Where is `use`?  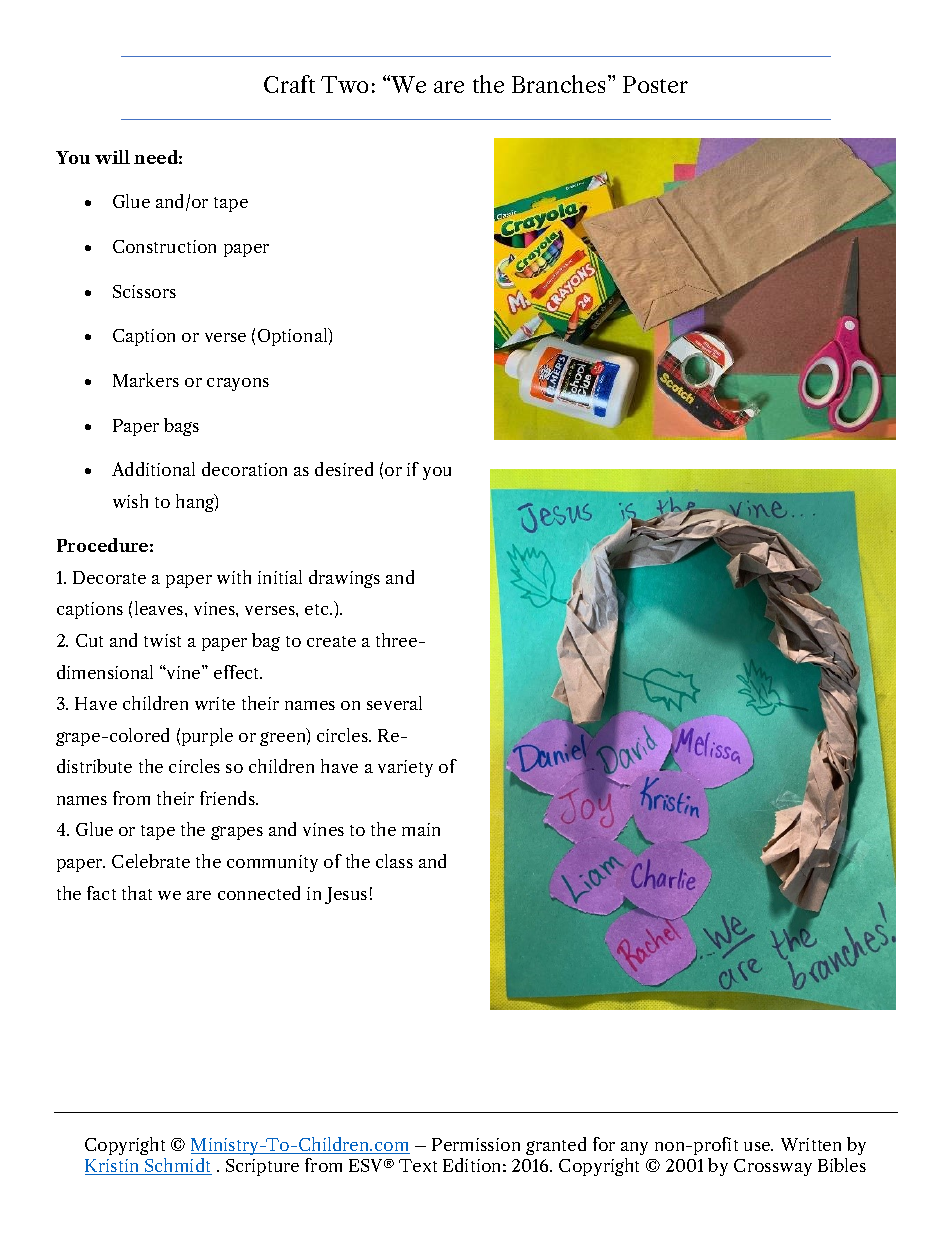
use is located at coordinates (758, 1146).
